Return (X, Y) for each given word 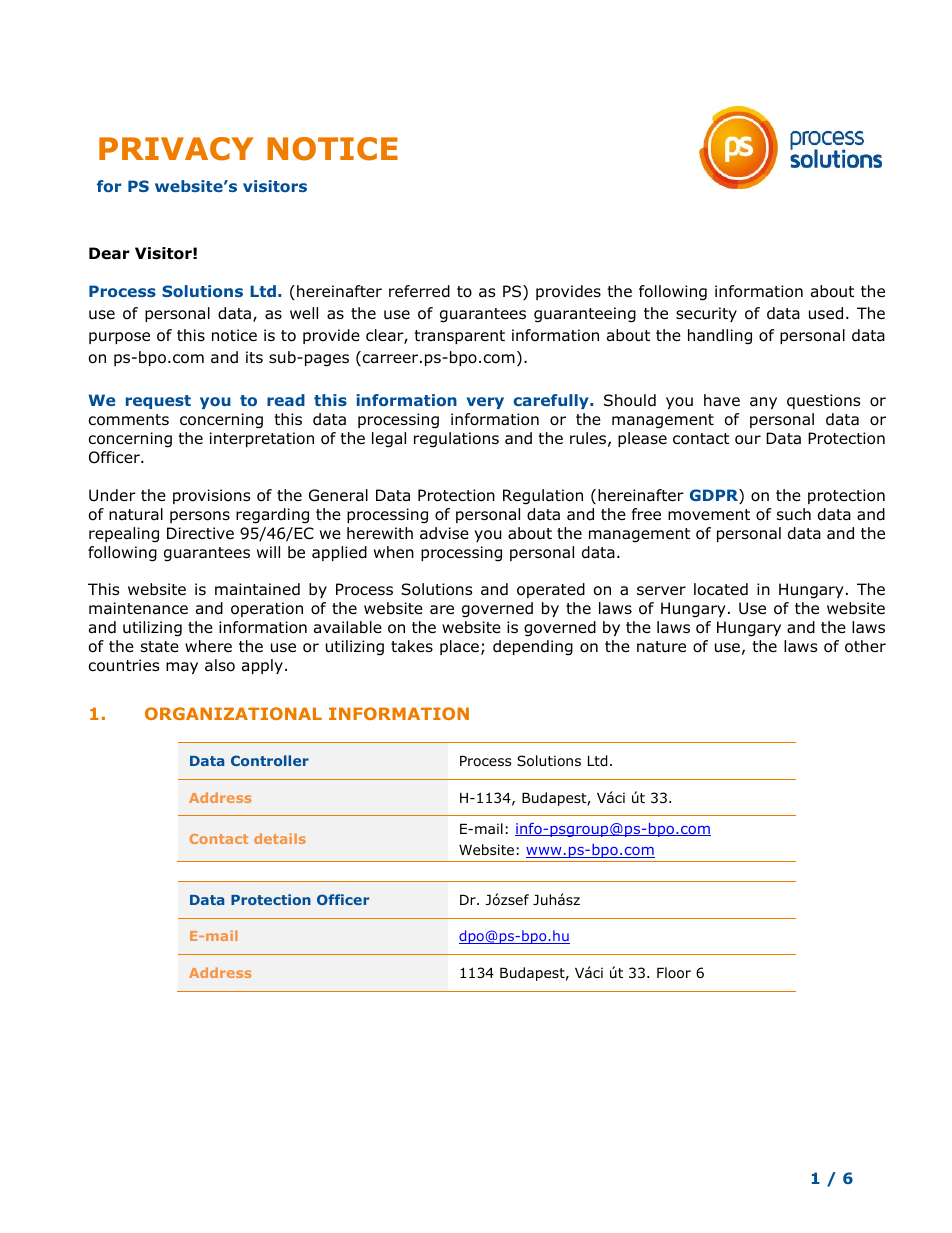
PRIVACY (176, 149)
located (721, 589)
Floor (674, 973)
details (280, 838)
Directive (200, 533)
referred (419, 291)
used (826, 313)
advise (444, 533)
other (865, 646)
